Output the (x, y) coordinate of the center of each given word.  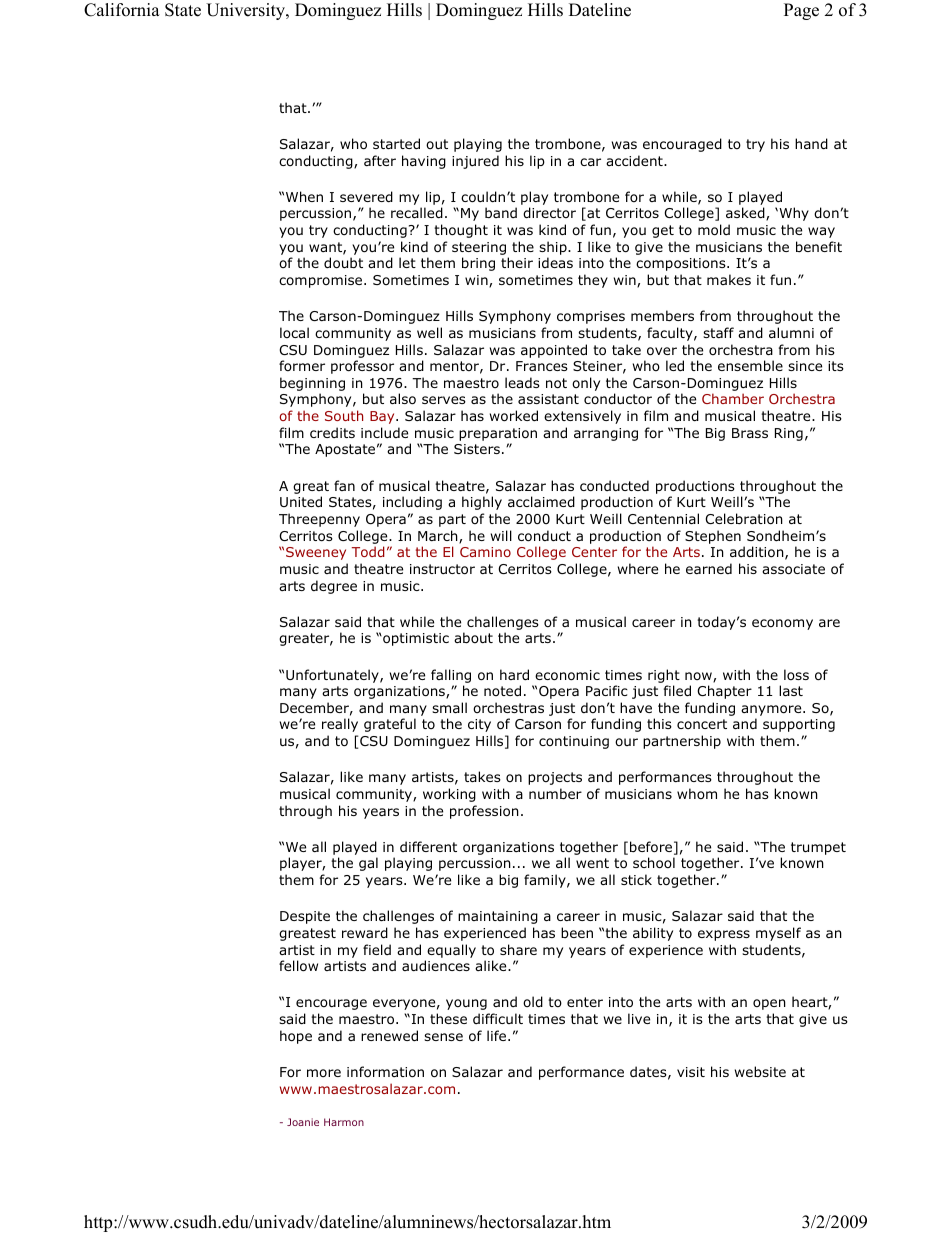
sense (443, 1037)
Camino (485, 552)
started (396, 144)
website (760, 1071)
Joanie (303, 1122)
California (122, 10)
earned (709, 568)
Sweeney (316, 553)
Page (801, 11)
